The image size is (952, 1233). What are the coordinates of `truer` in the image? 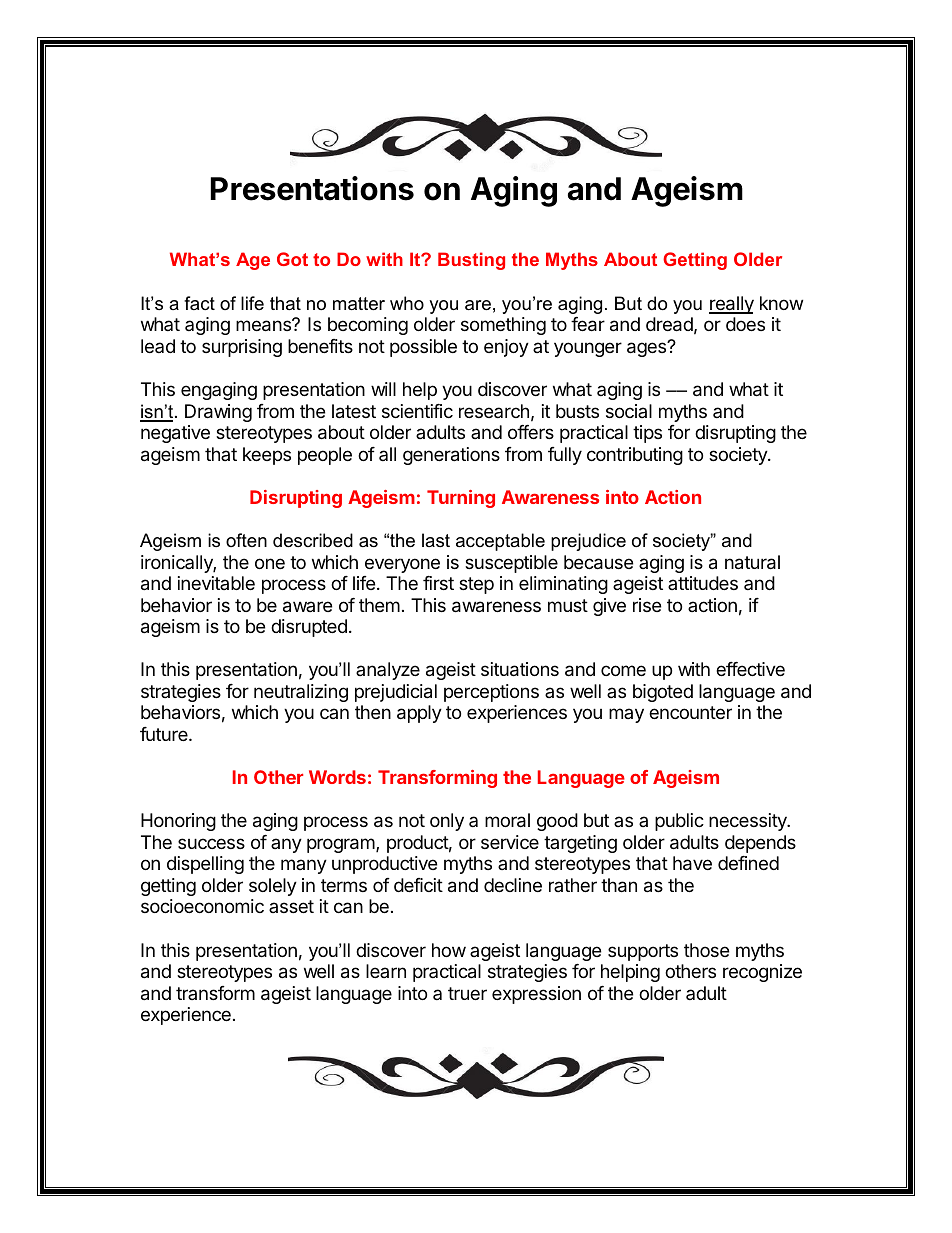 It's located at (467, 993).
